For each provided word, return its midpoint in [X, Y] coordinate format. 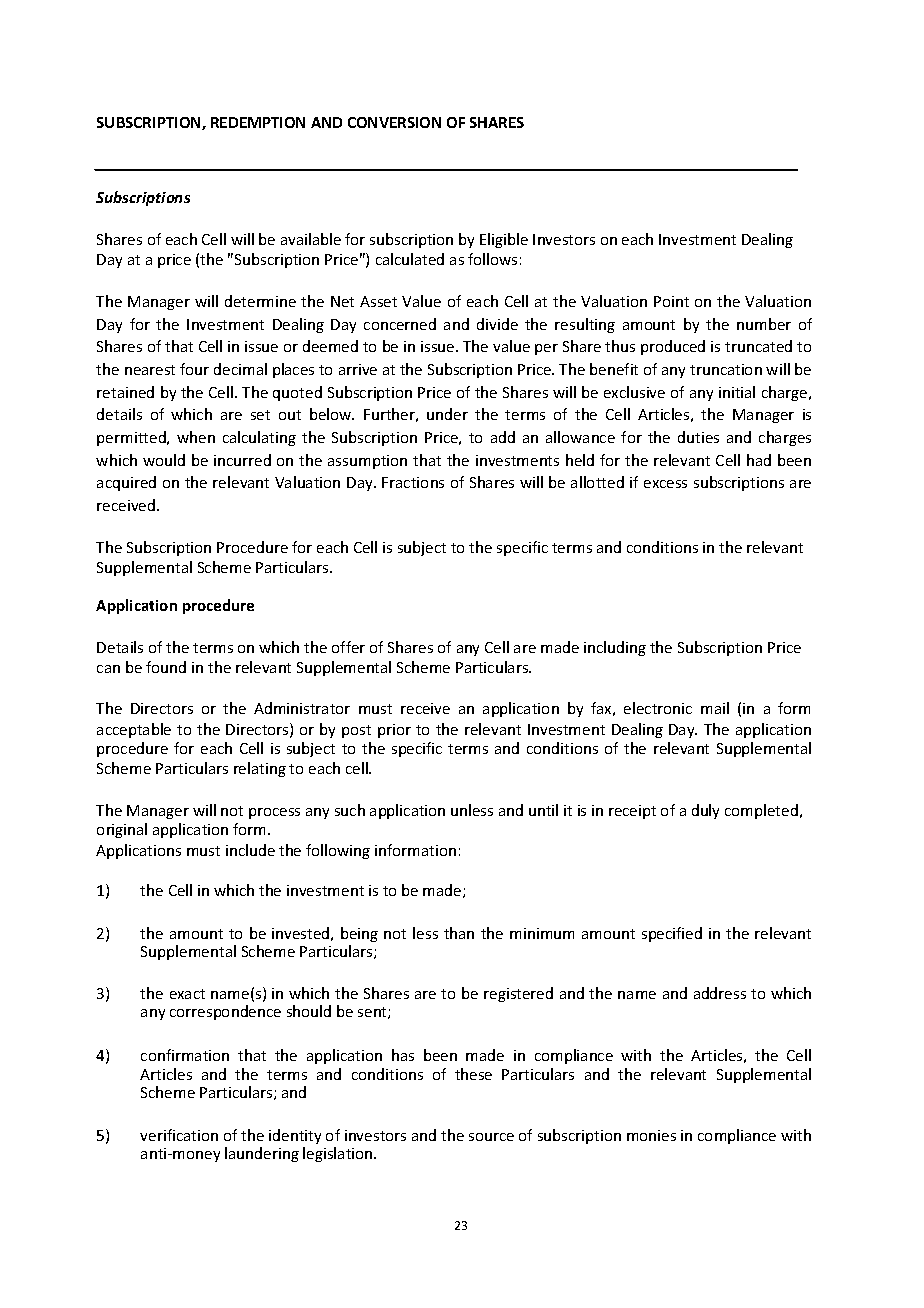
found [166, 667]
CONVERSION [394, 122]
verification [179, 1135]
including [615, 648]
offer [348, 647]
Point [671, 301]
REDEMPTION [258, 122]
